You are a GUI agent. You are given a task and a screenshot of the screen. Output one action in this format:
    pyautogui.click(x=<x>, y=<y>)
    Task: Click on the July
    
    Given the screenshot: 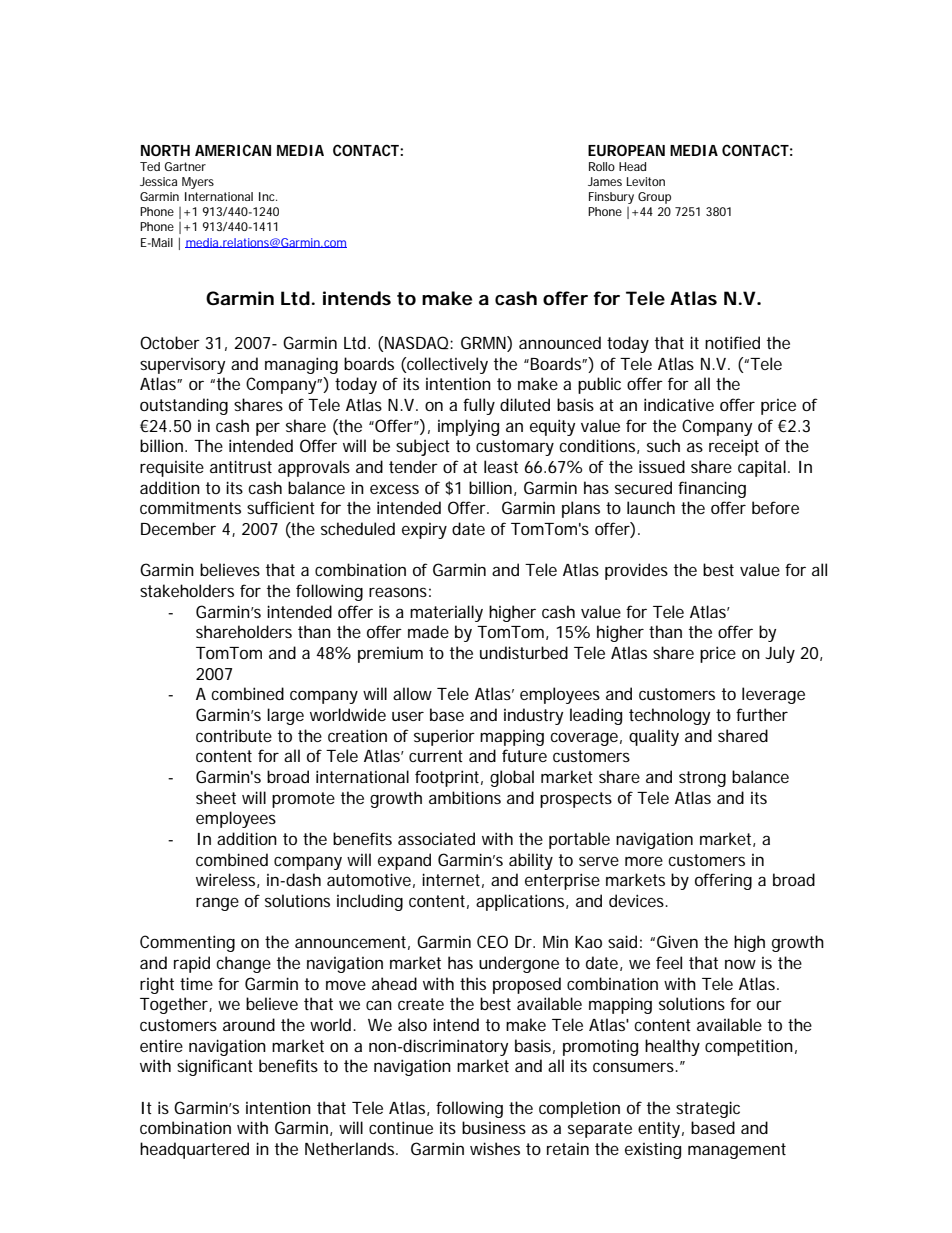 What is the action you would take?
    pyautogui.click(x=780, y=654)
